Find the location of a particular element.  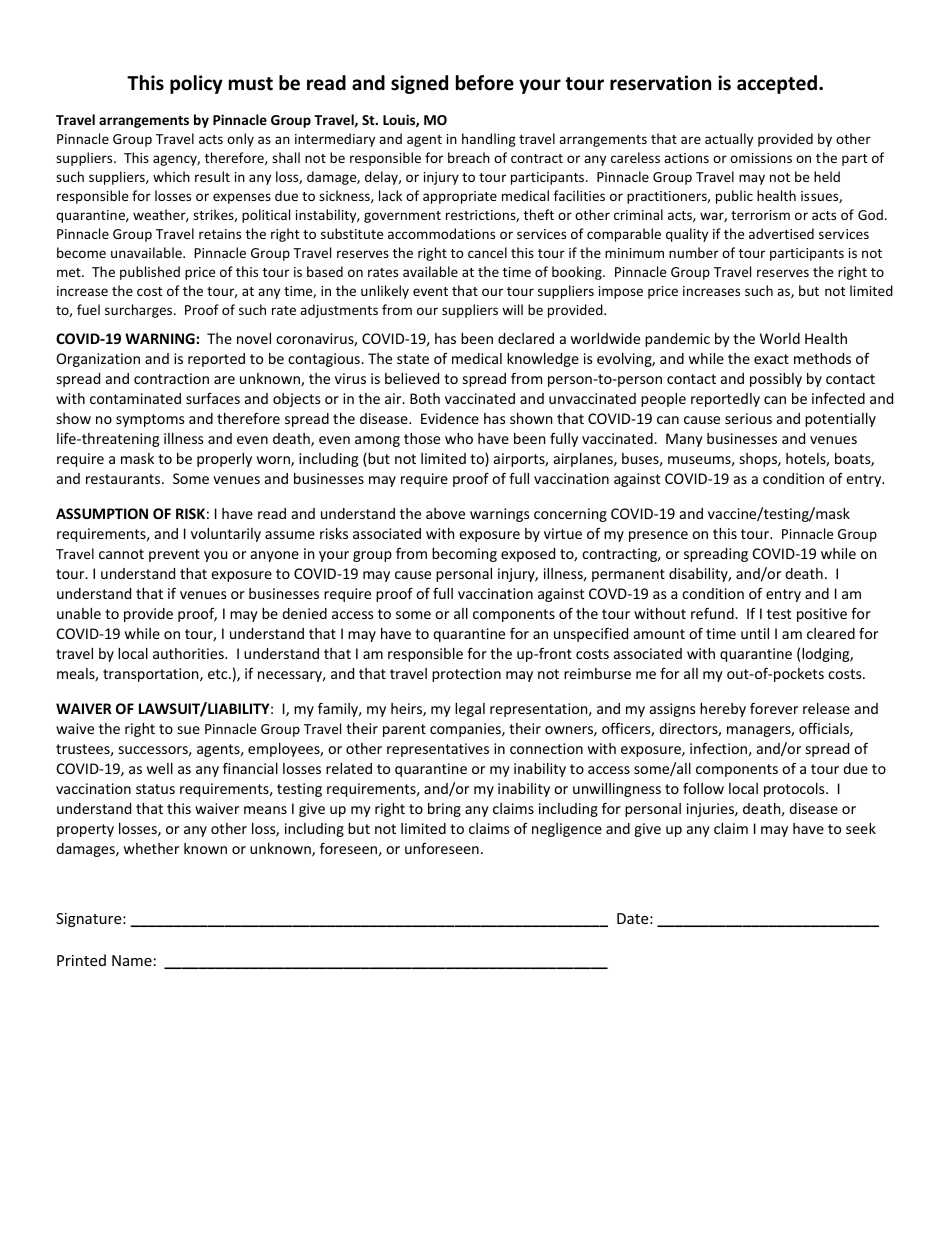

accepted is located at coordinates (778, 84).
